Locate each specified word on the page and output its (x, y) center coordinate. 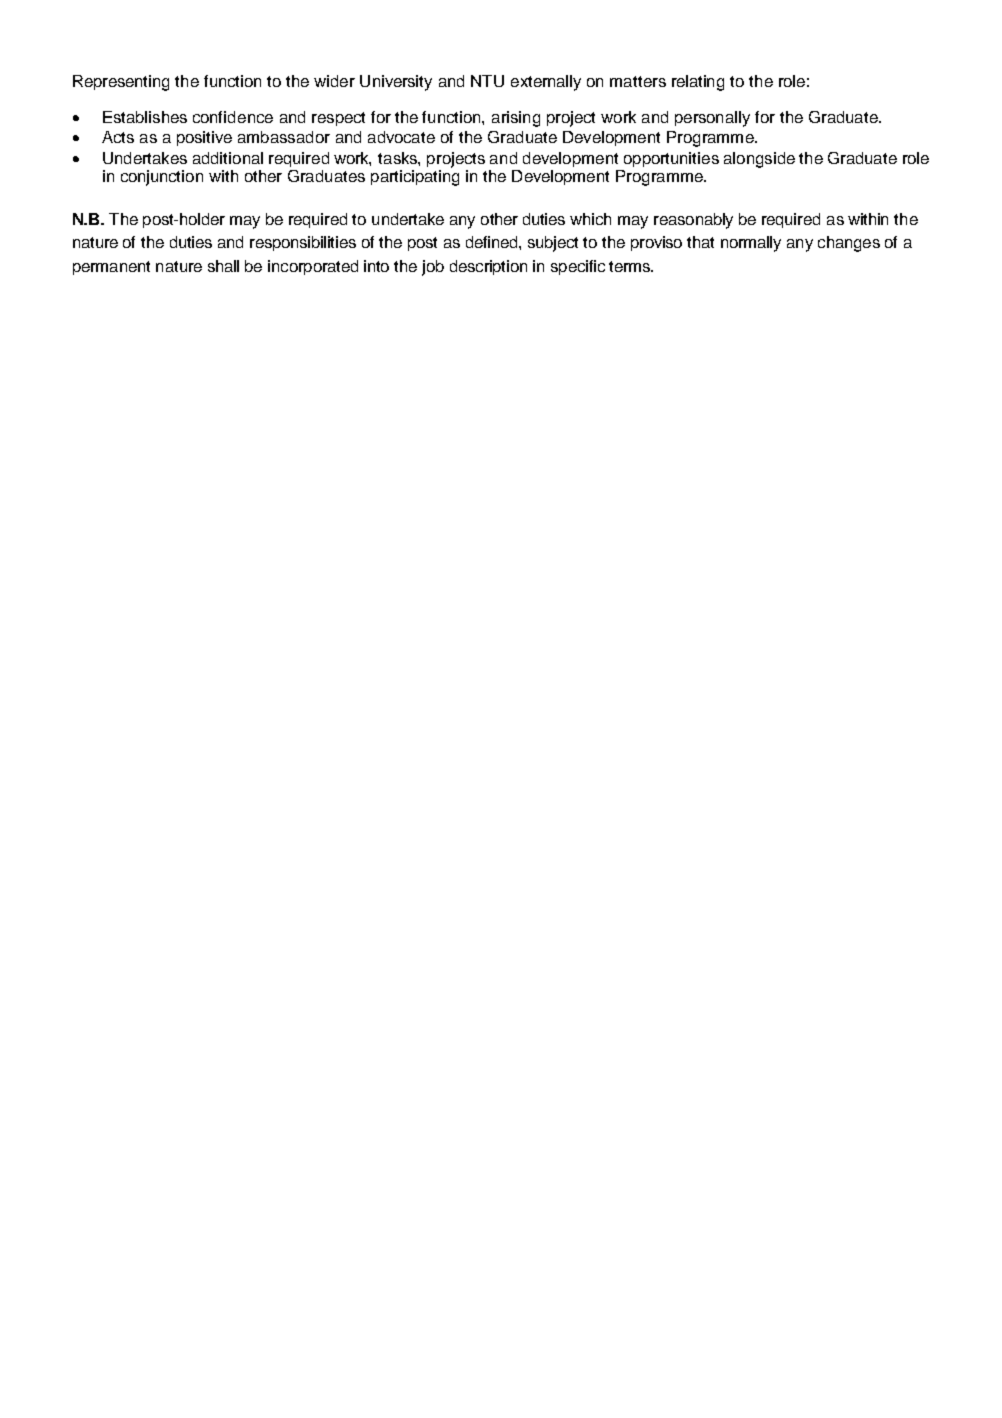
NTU (487, 81)
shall (223, 266)
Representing (121, 83)
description (488, 267)
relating (698, 83)
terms (631, 266)
